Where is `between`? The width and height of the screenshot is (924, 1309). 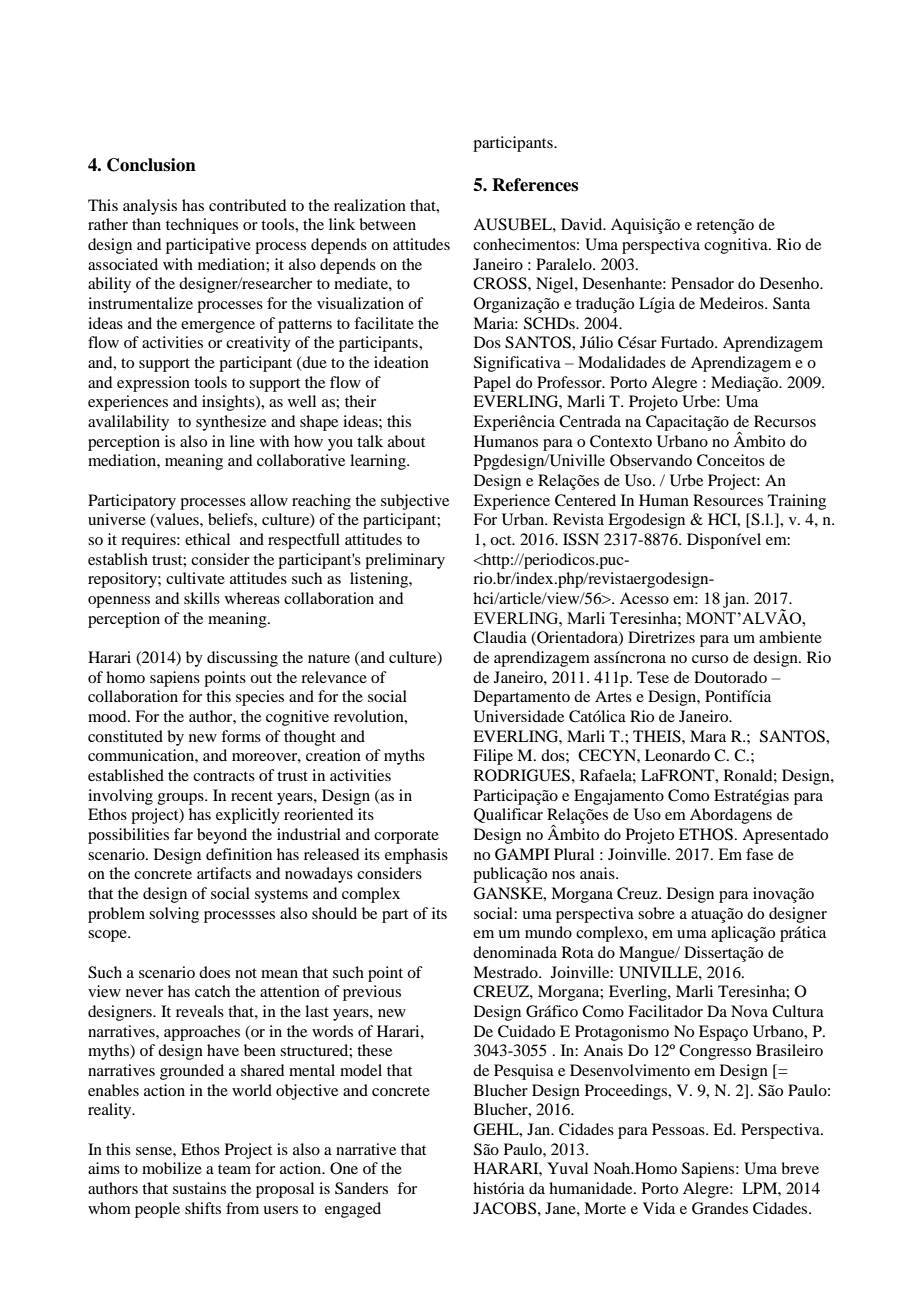 between is located at coordinates (387, 224).
